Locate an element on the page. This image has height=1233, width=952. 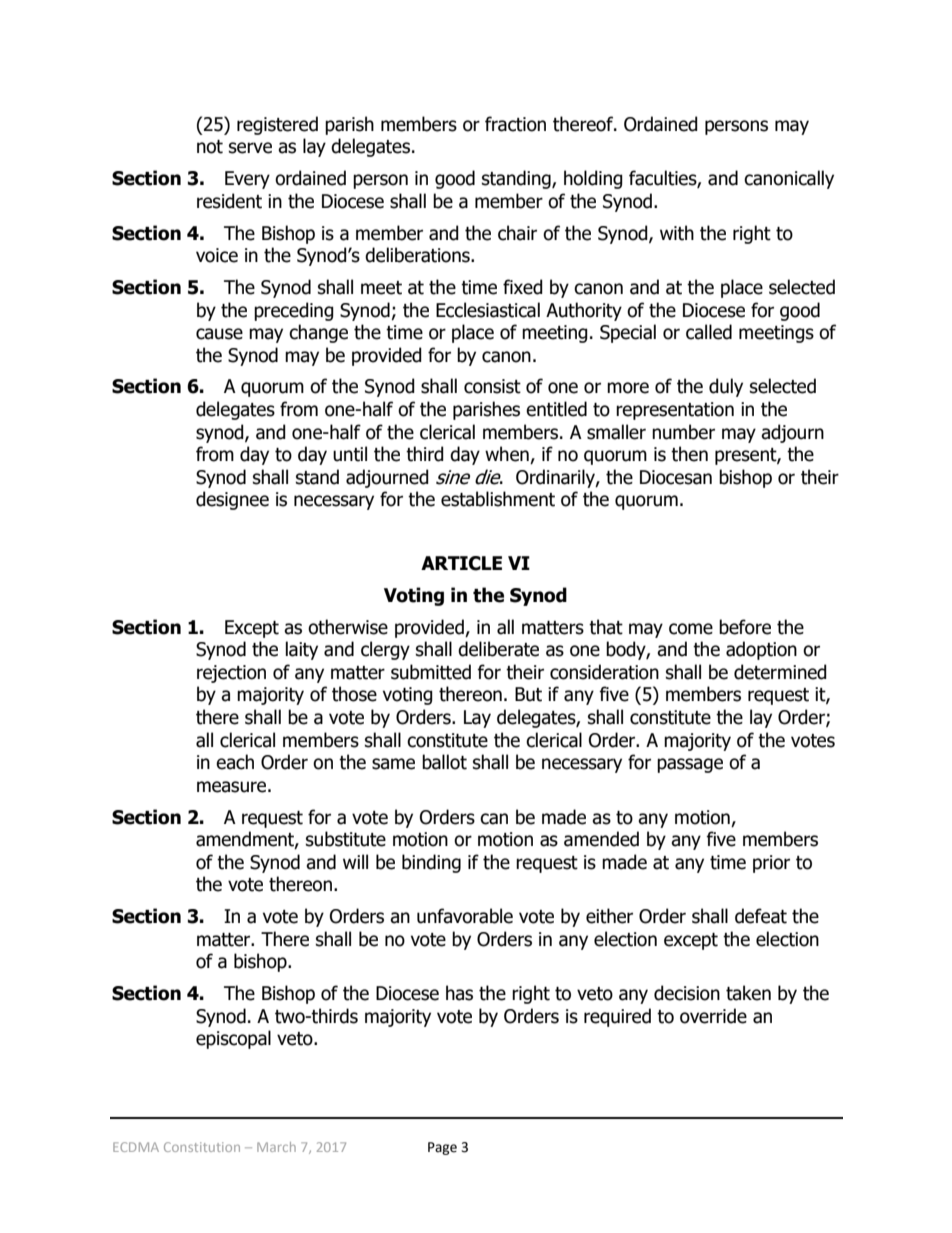
each is located at coordinates (235, 762).
